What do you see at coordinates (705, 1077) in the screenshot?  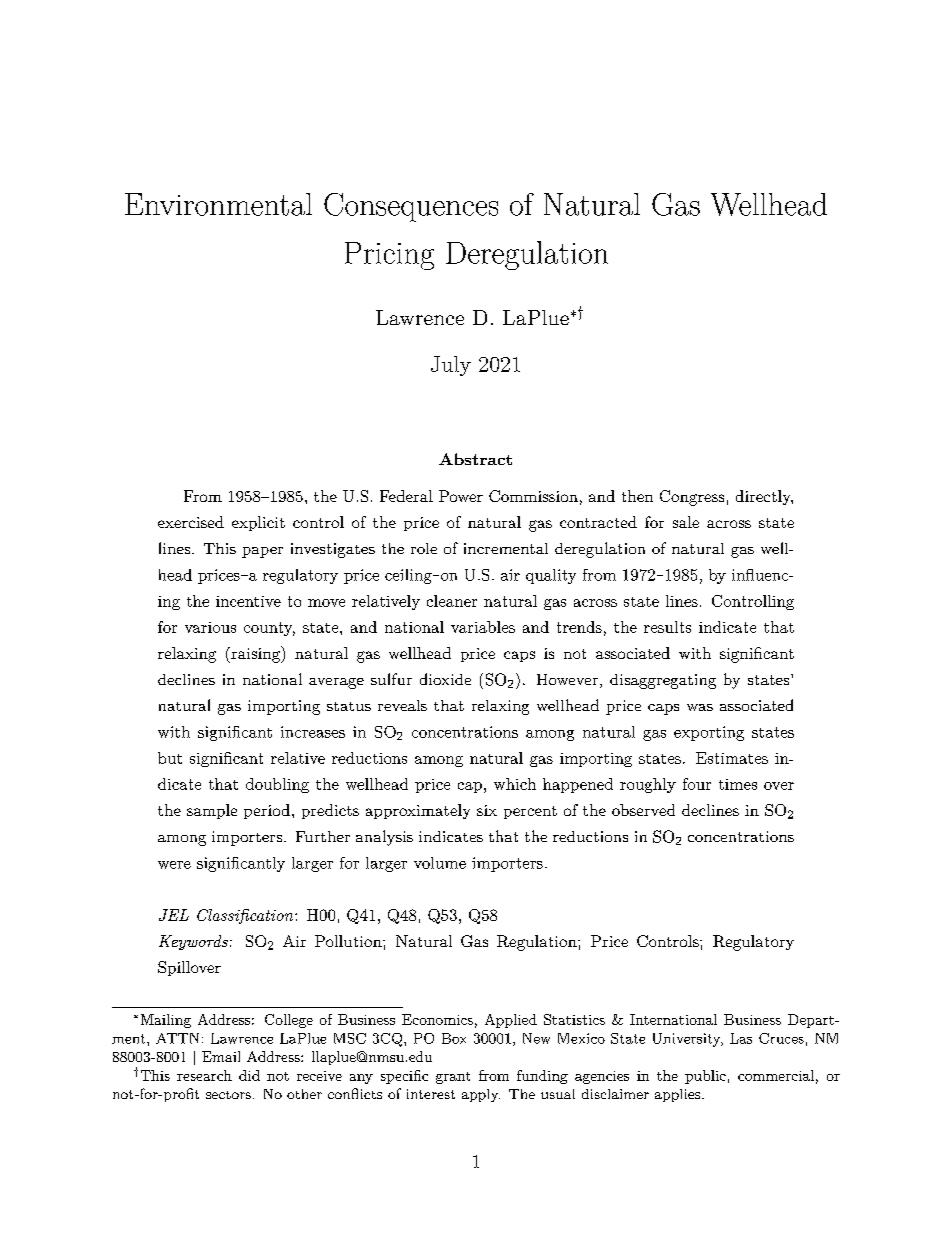 I see `public` at bounding box center [705, 1077].
